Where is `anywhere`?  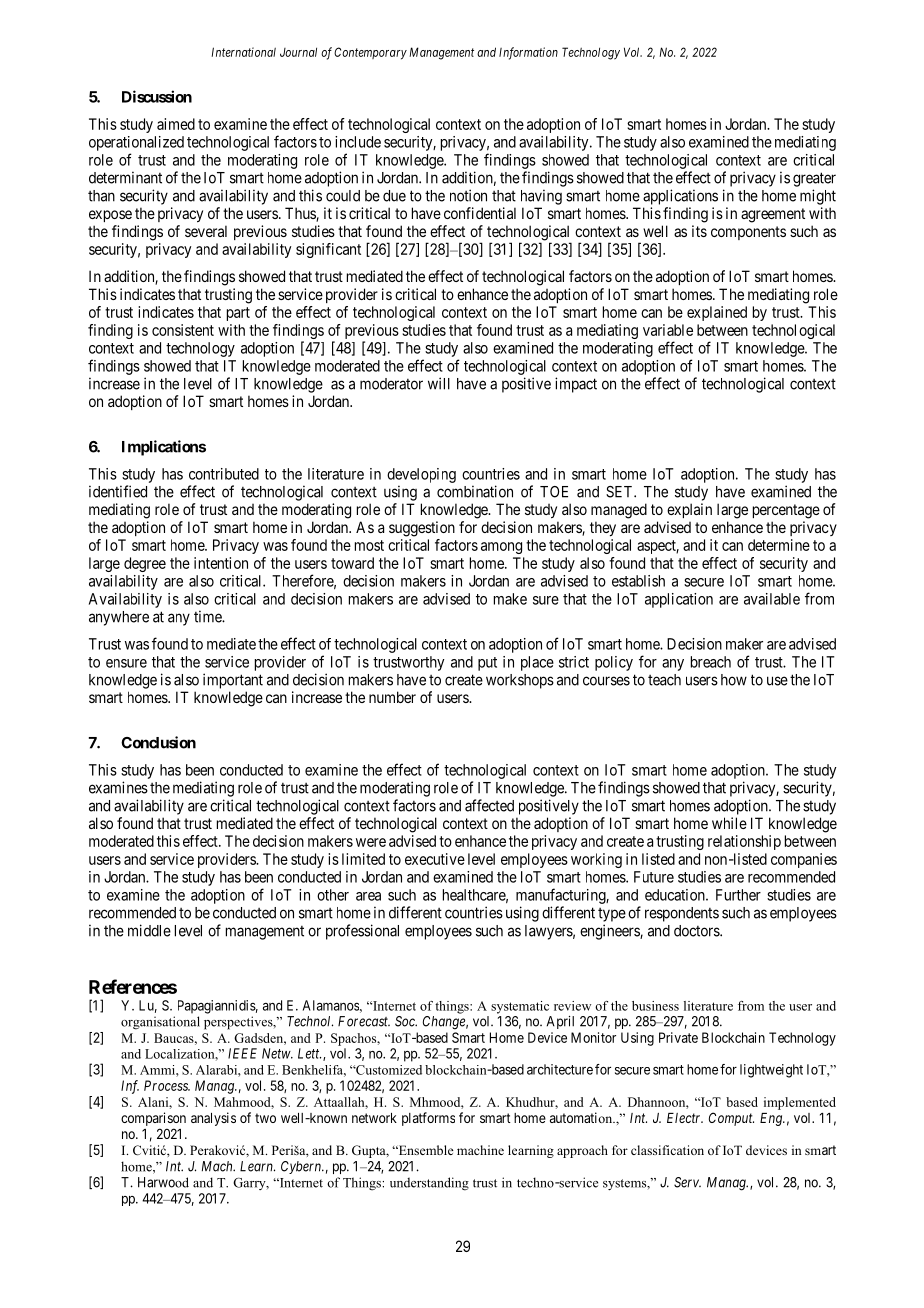 anywhere is located at coordinates (119, 618).
